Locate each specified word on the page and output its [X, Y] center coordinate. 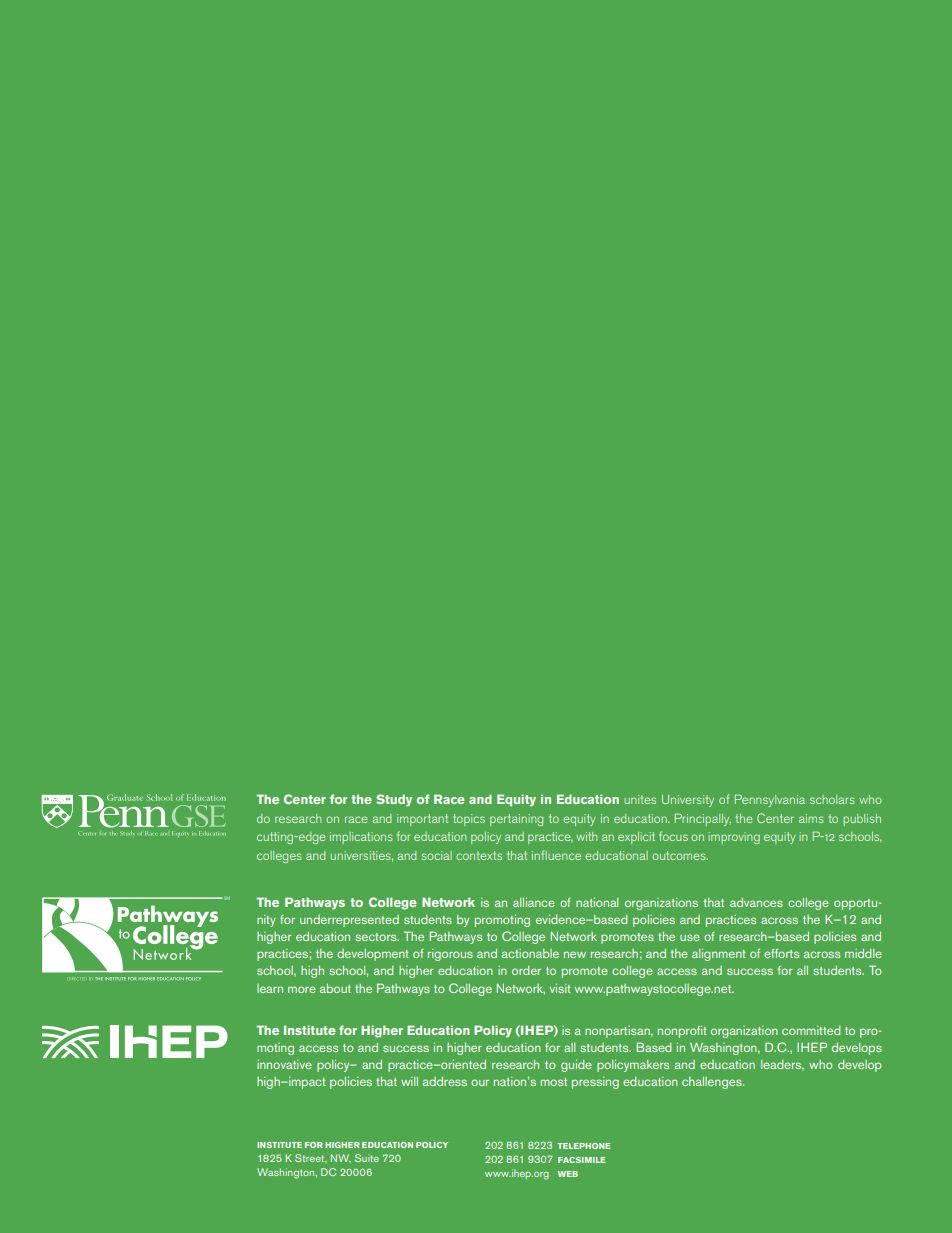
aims [811, 818]
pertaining [516, 820]
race [356, 819]
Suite [367, 1158]
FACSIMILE [582, 1160]
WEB [568, 1174]
